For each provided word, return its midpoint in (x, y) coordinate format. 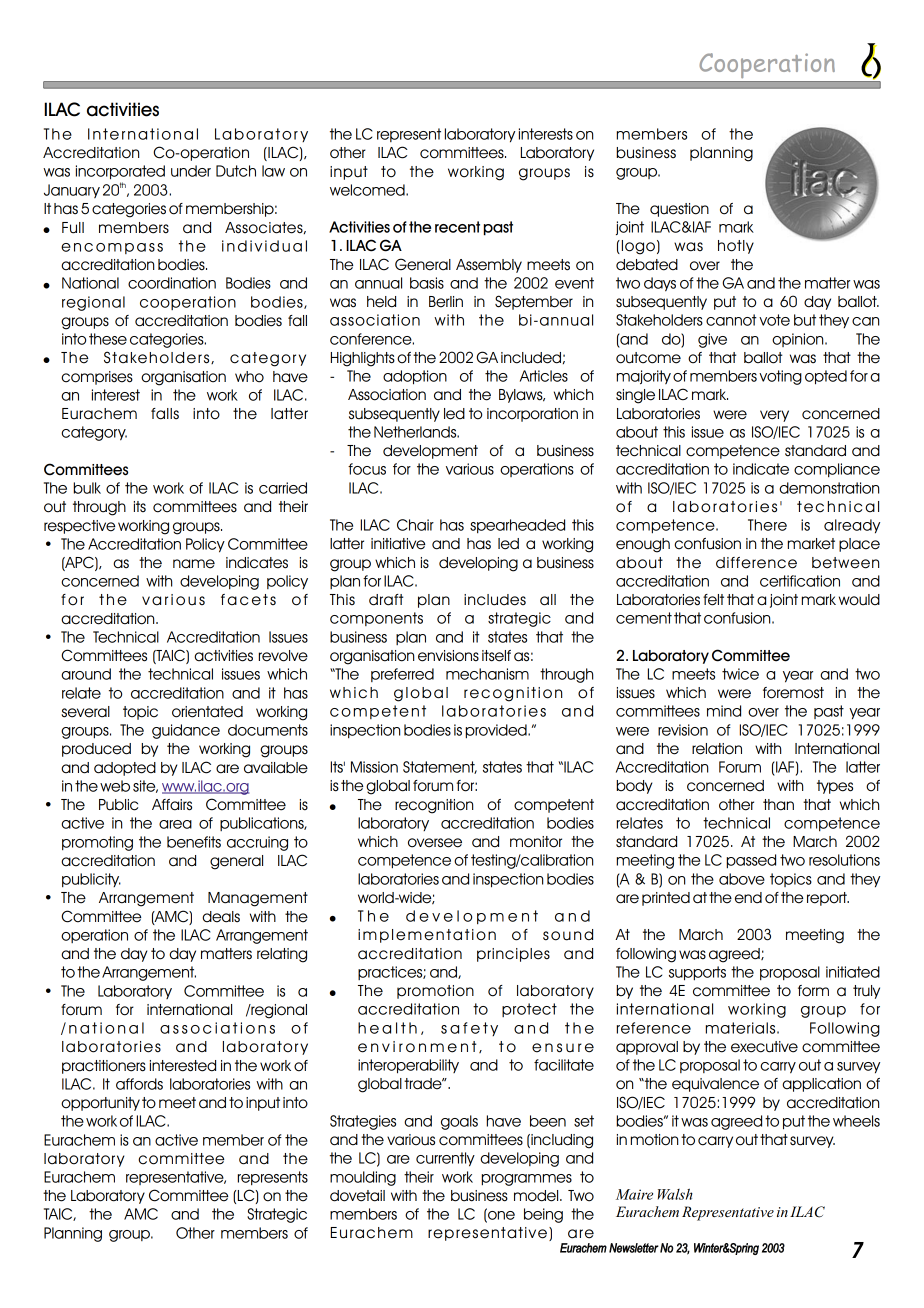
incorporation (532, 415)
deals (221, 917)
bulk (87, 488)
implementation (427, 936)
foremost (793, 693)
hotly (736, 247)
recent (457, 227)
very (774, 416)
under (191, 171)
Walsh (675, 1194)
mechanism (487, 674)
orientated (207, 712)
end (748, 898)
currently (445, 1159)
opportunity (100, 1104)
